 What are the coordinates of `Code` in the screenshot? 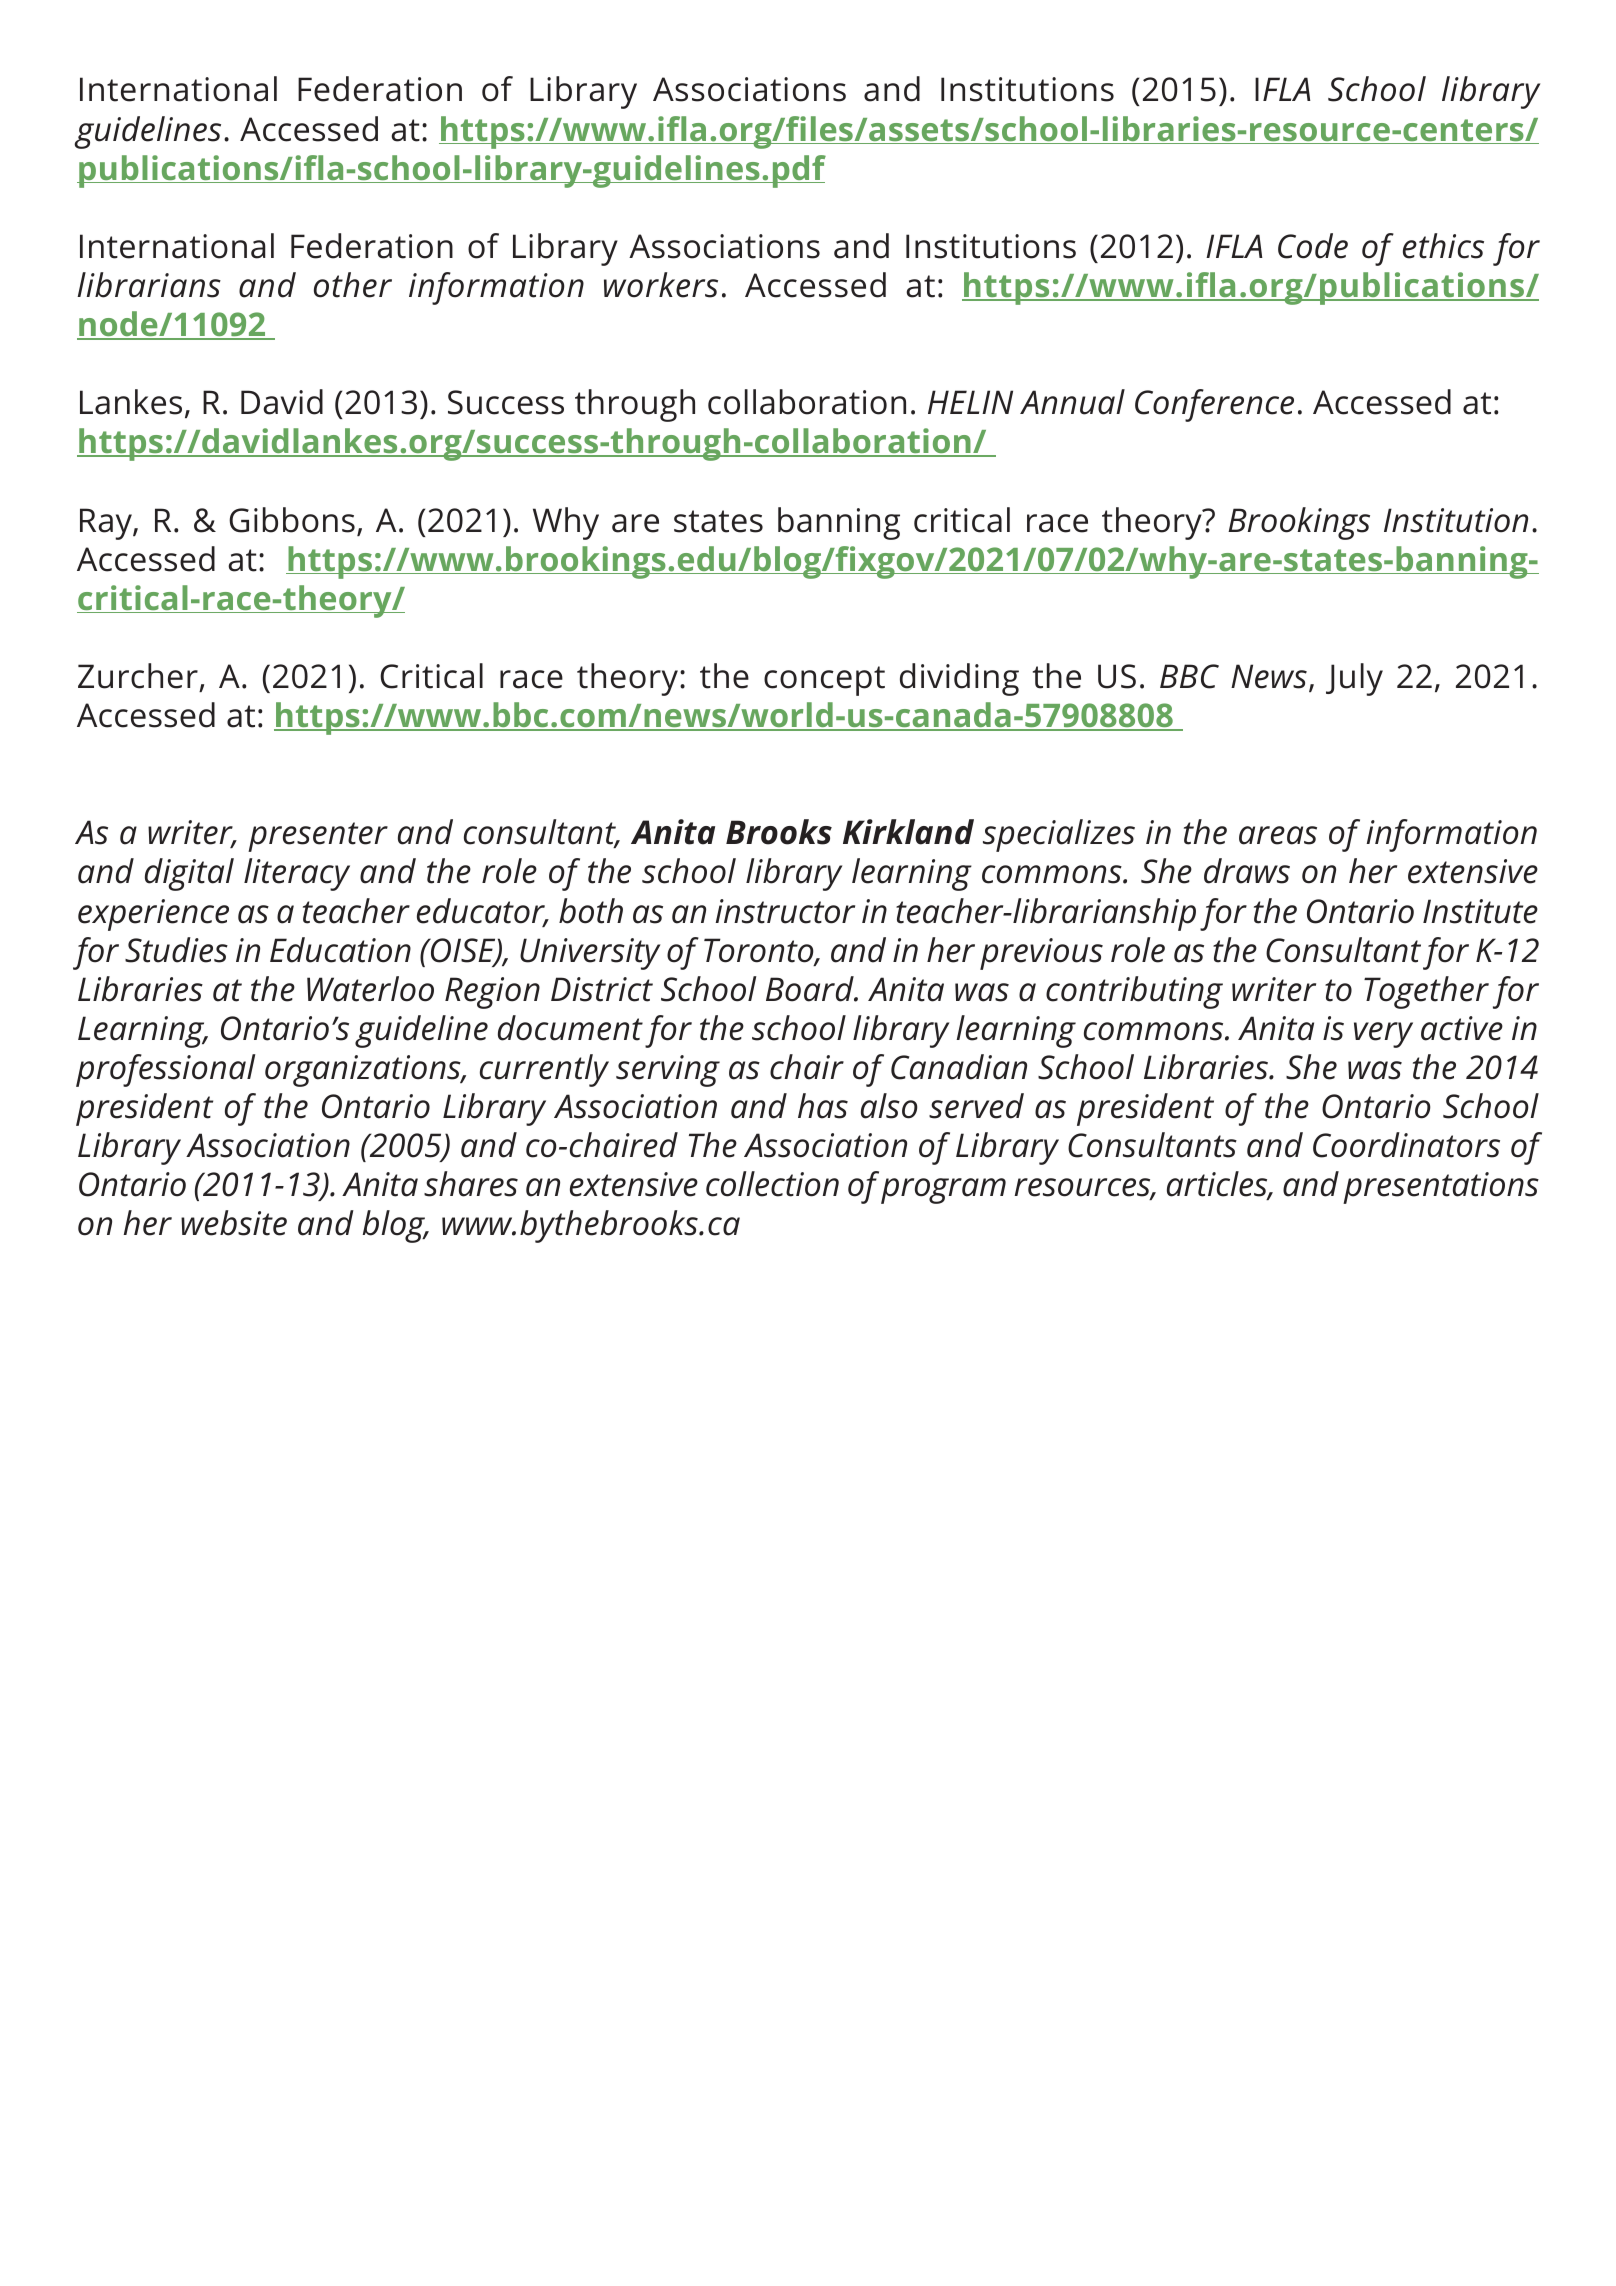 It's located at (1313, 246).
